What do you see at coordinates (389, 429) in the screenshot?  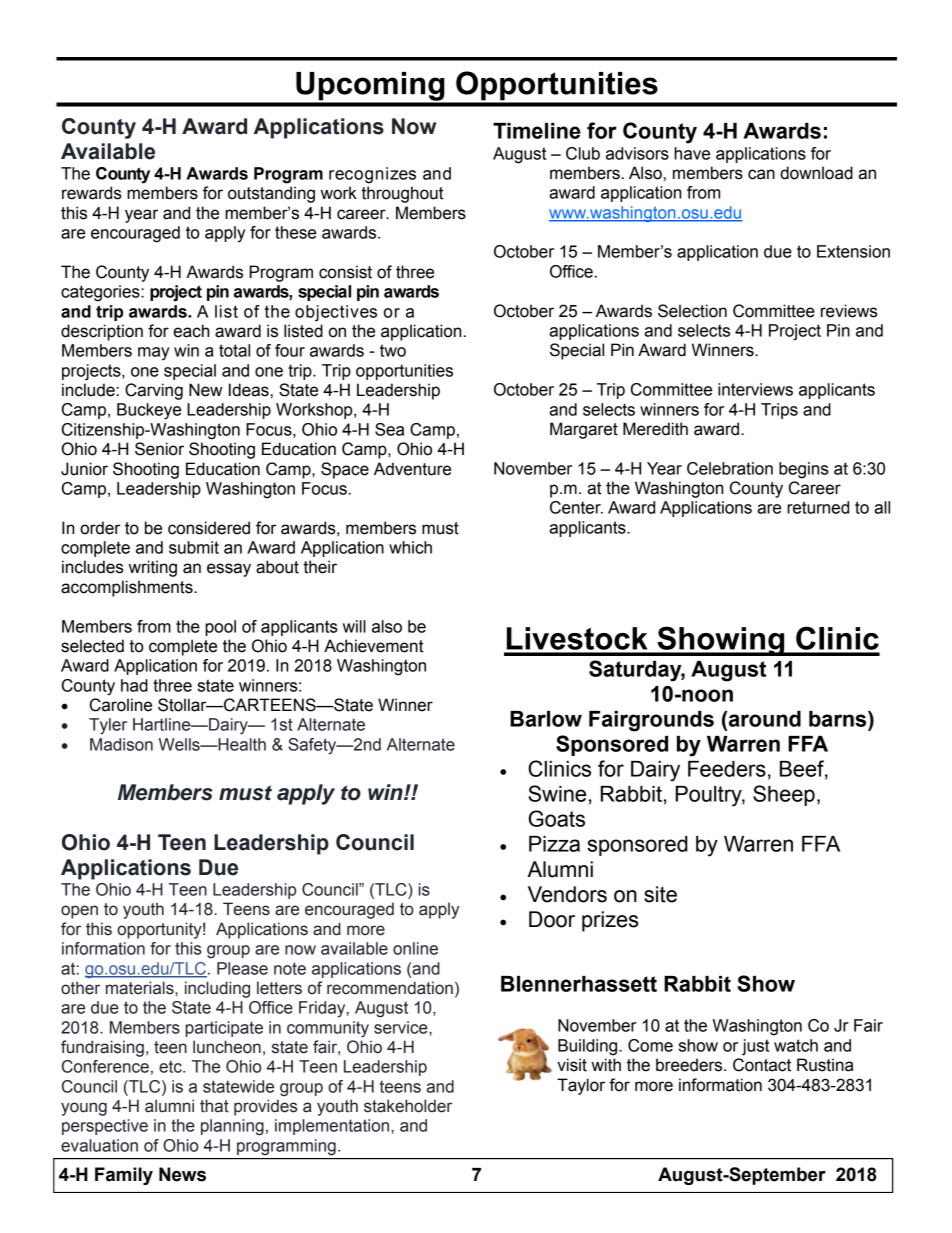 I see `Sea` at bounding box center [389, 429].
